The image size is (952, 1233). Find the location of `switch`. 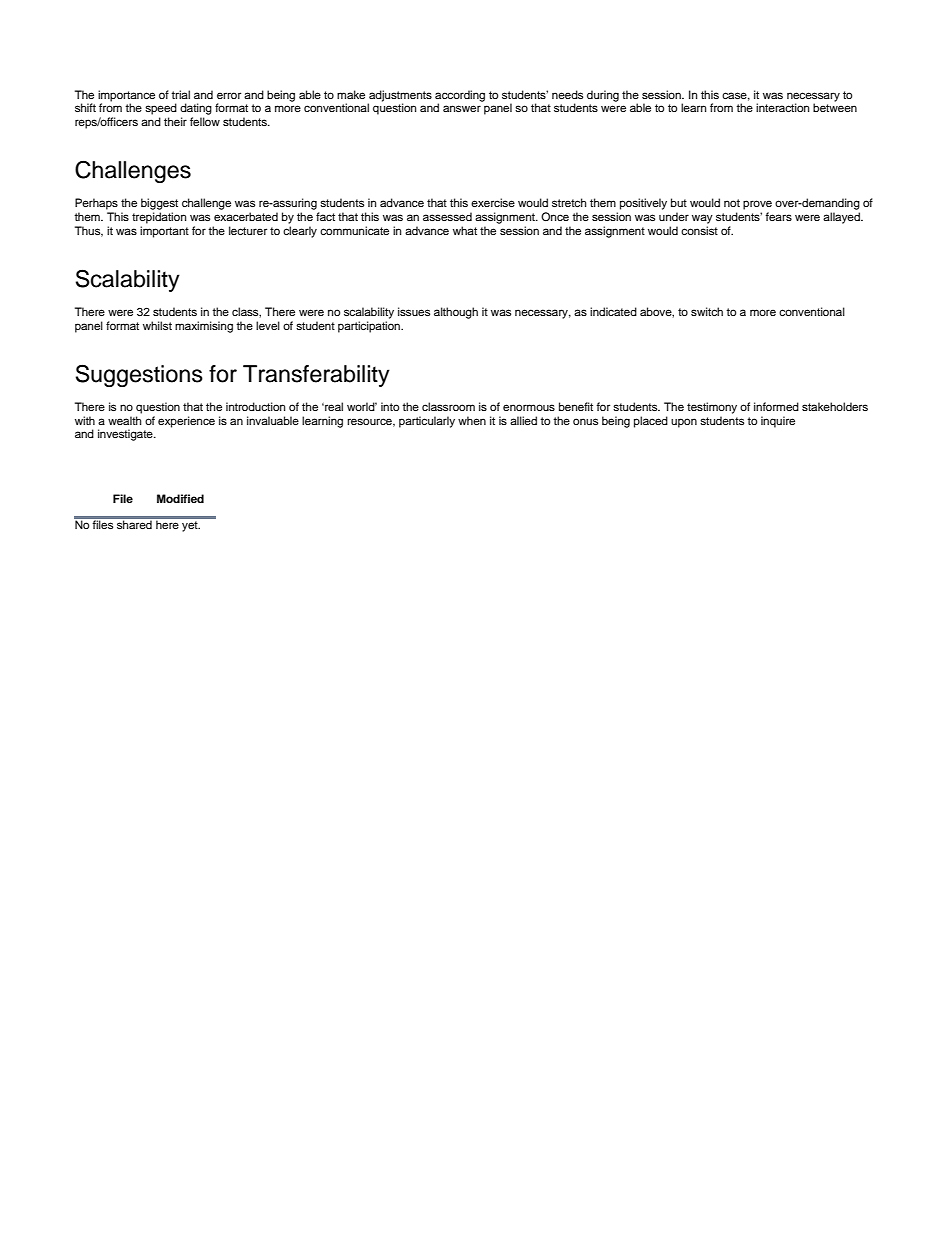

switch is located at coordinates (707, 311).
